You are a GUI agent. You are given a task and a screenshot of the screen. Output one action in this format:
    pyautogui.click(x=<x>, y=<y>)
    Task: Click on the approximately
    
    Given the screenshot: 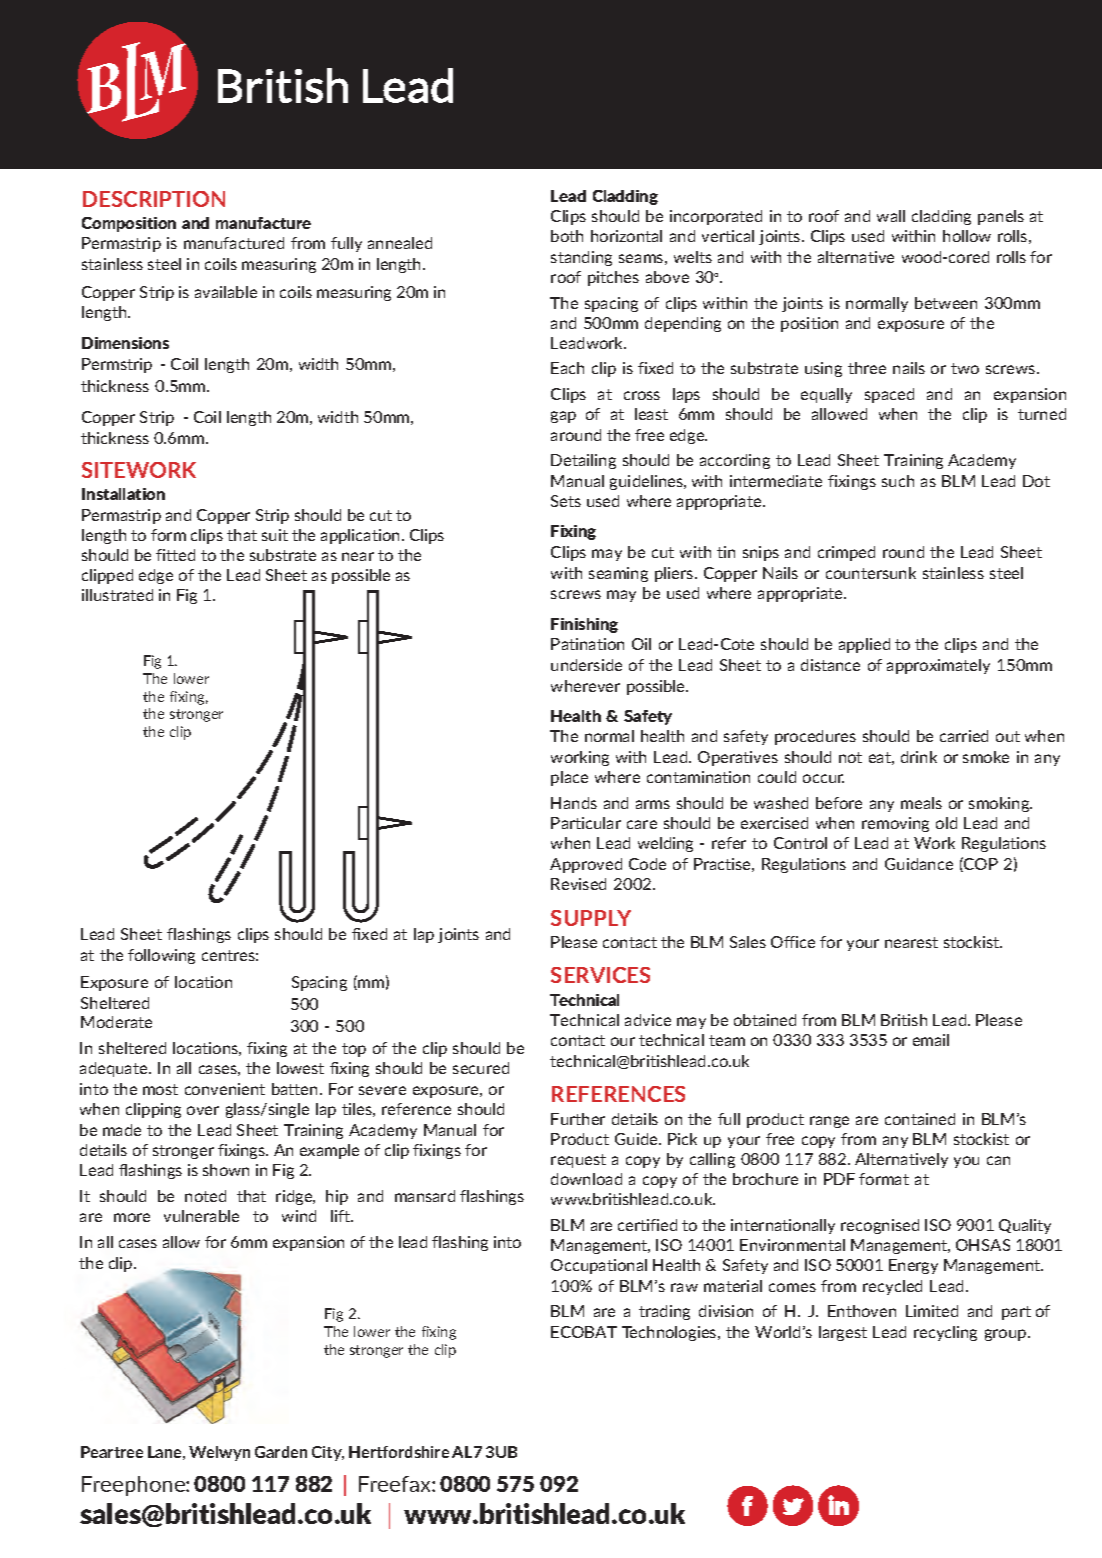 What is the action you would take?
    pyautogui.click(x=938, y=666)
